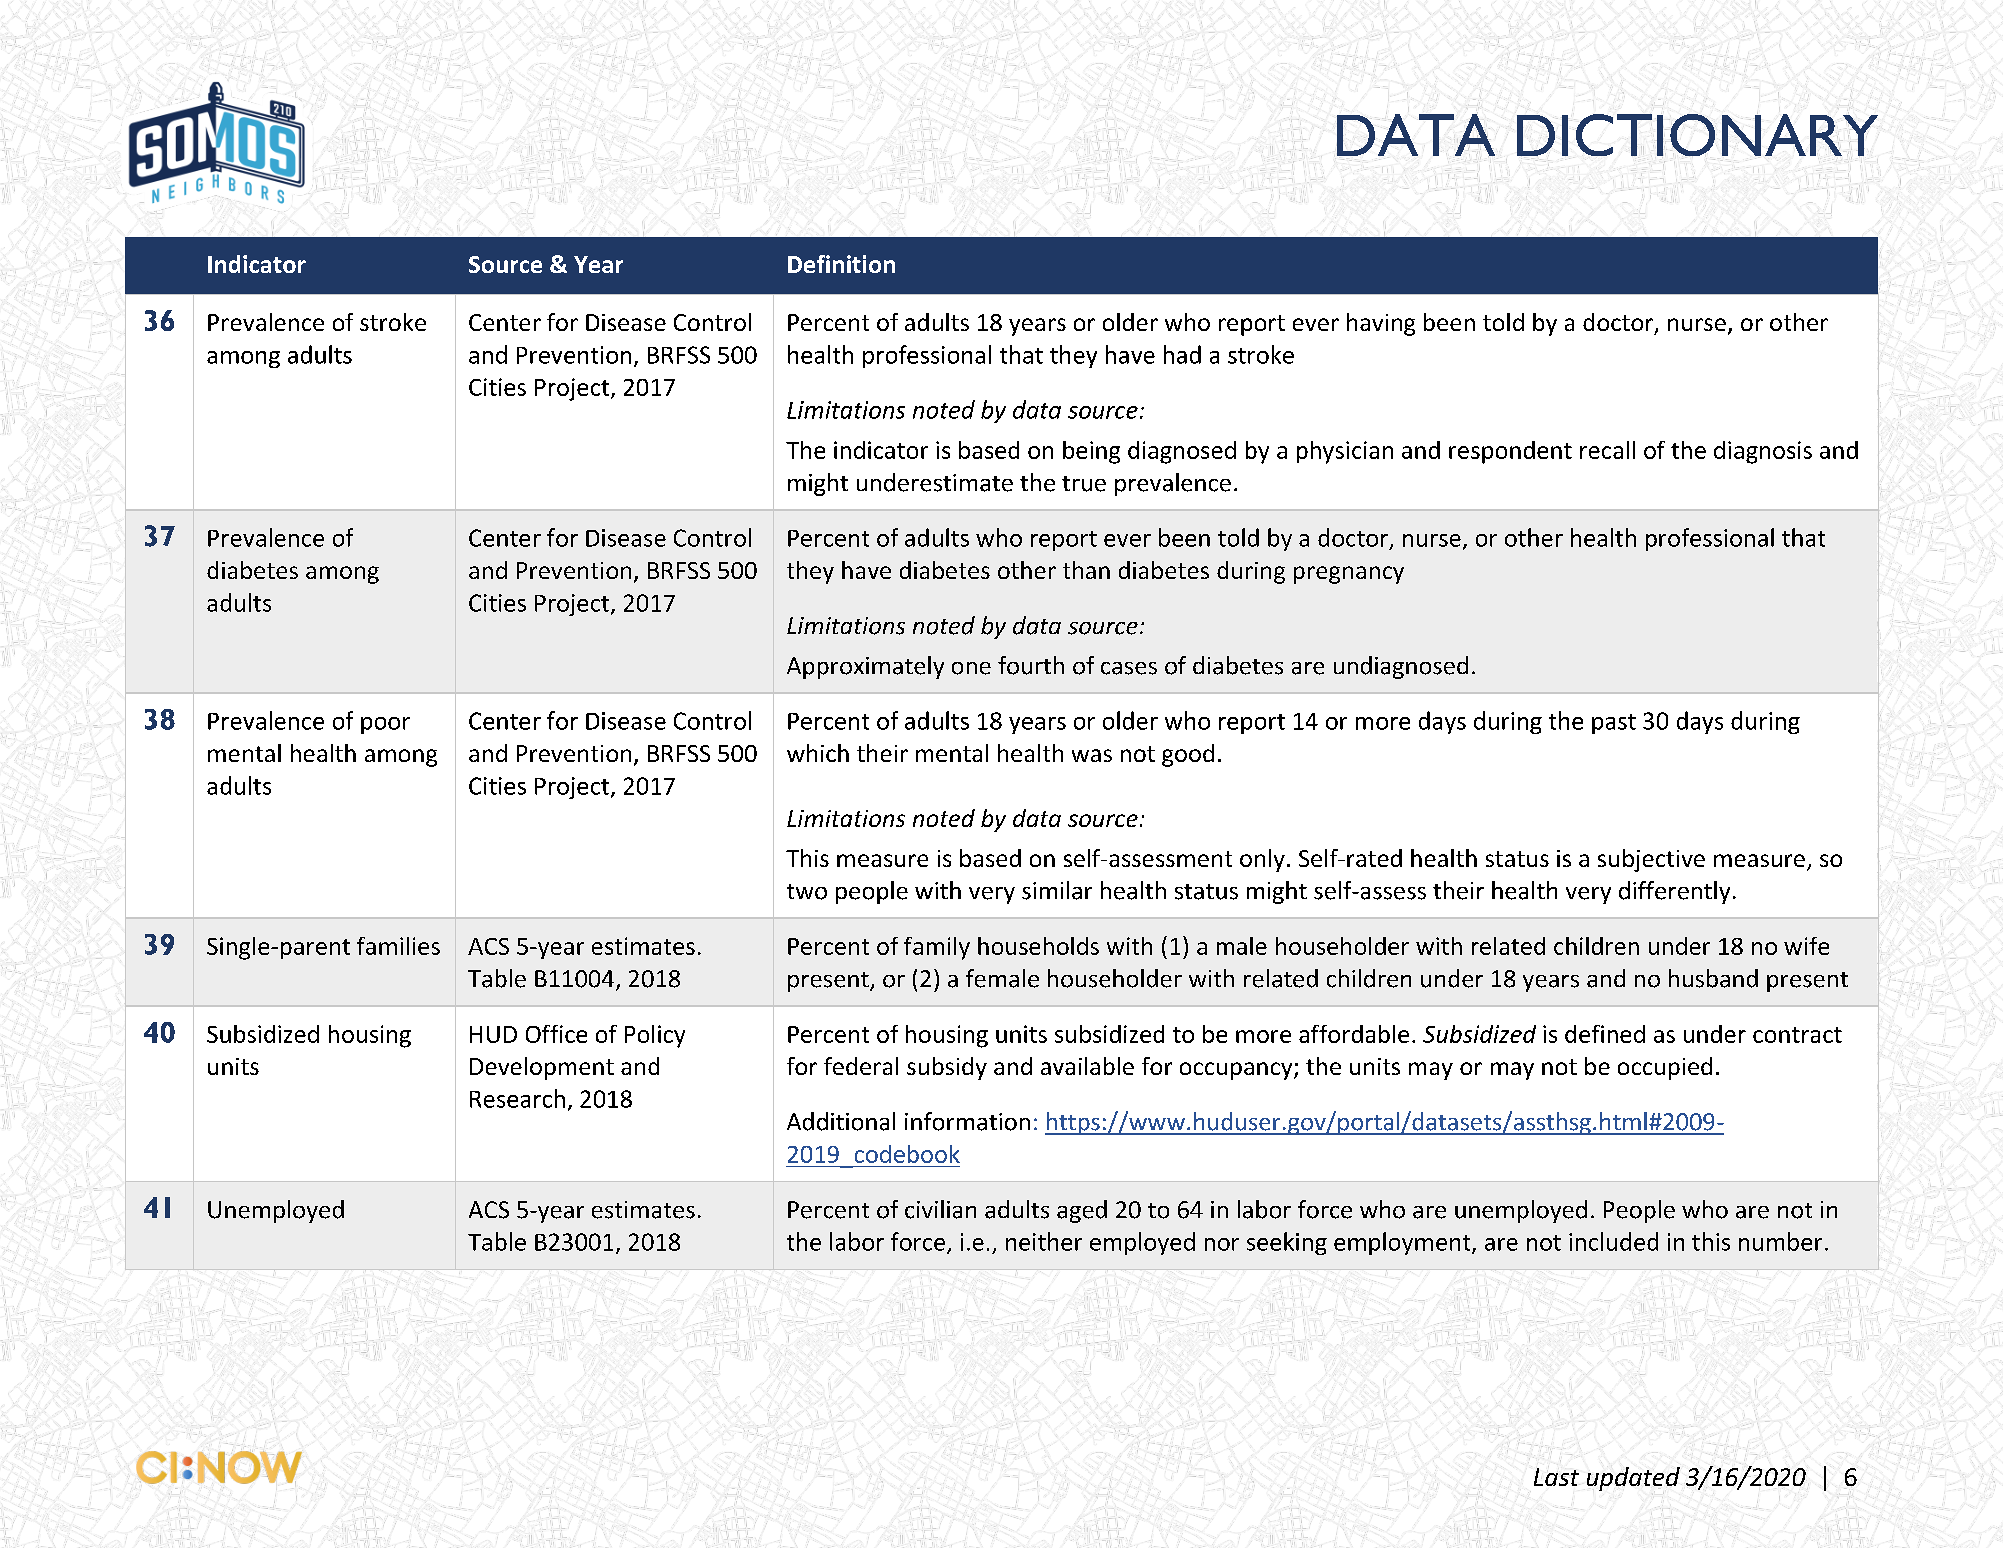 The width and height of the screenshot is (2003, 1548). What do you see at coordinates (841, 264) in the screenshot?
I see `Definition` at bounding box center [841, 264].
